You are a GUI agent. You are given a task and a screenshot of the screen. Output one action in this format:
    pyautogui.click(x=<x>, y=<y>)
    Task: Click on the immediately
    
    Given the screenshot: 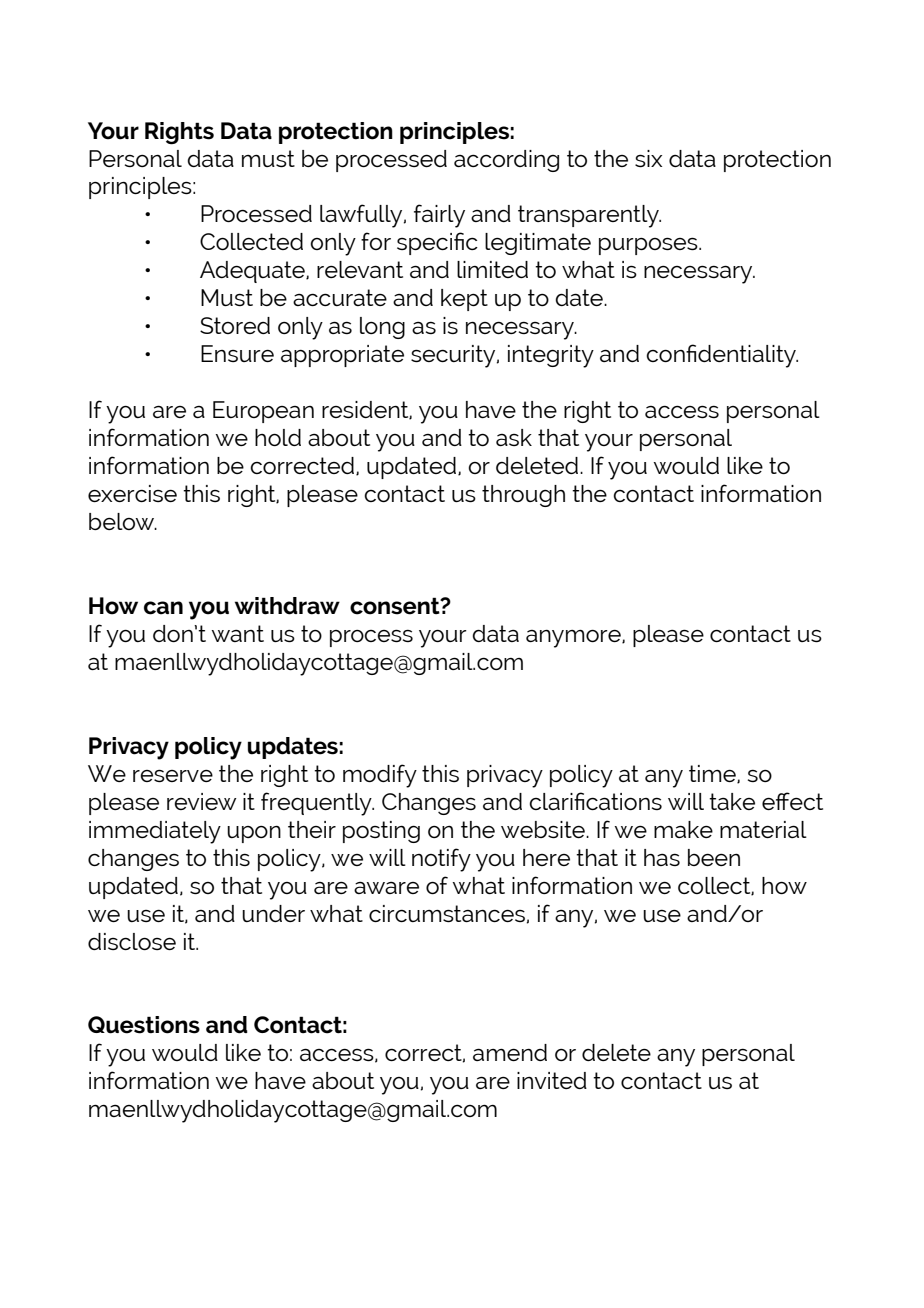 What is the action you would take?
    pyautogui.click(x=155, y=832)
